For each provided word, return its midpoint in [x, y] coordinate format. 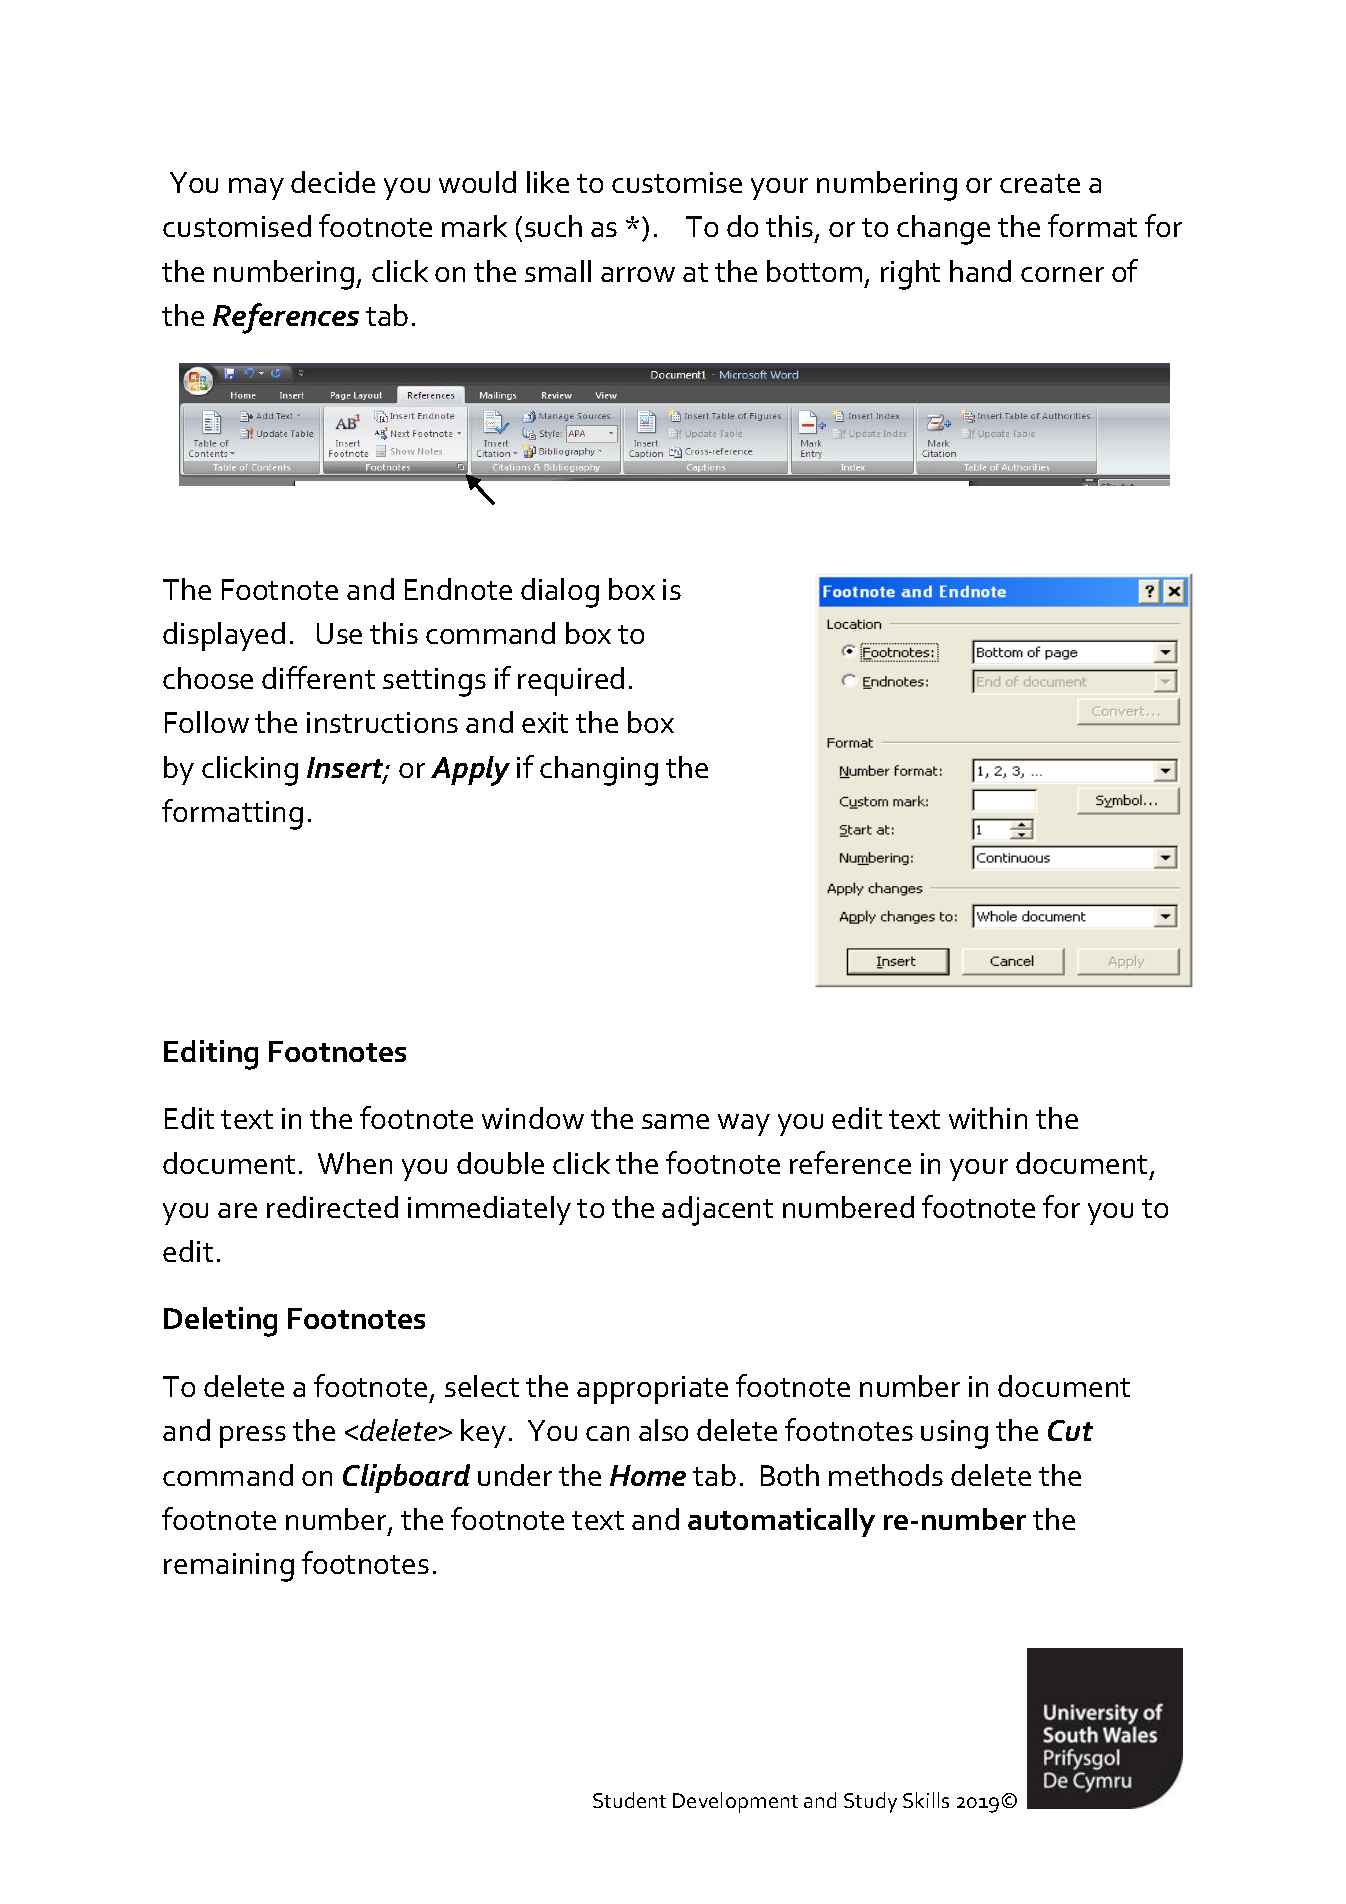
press [253, 1437]
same [675, 1121]
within [988, 1118]
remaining [229, 1567]
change [943, 230]
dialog [560, 593]
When [355, 1163]
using [954, 1434]
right [910, 275]
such [553, 226]
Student [629, 1800]
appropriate [652, 1390]
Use [339, 633]
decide [333, 182]
